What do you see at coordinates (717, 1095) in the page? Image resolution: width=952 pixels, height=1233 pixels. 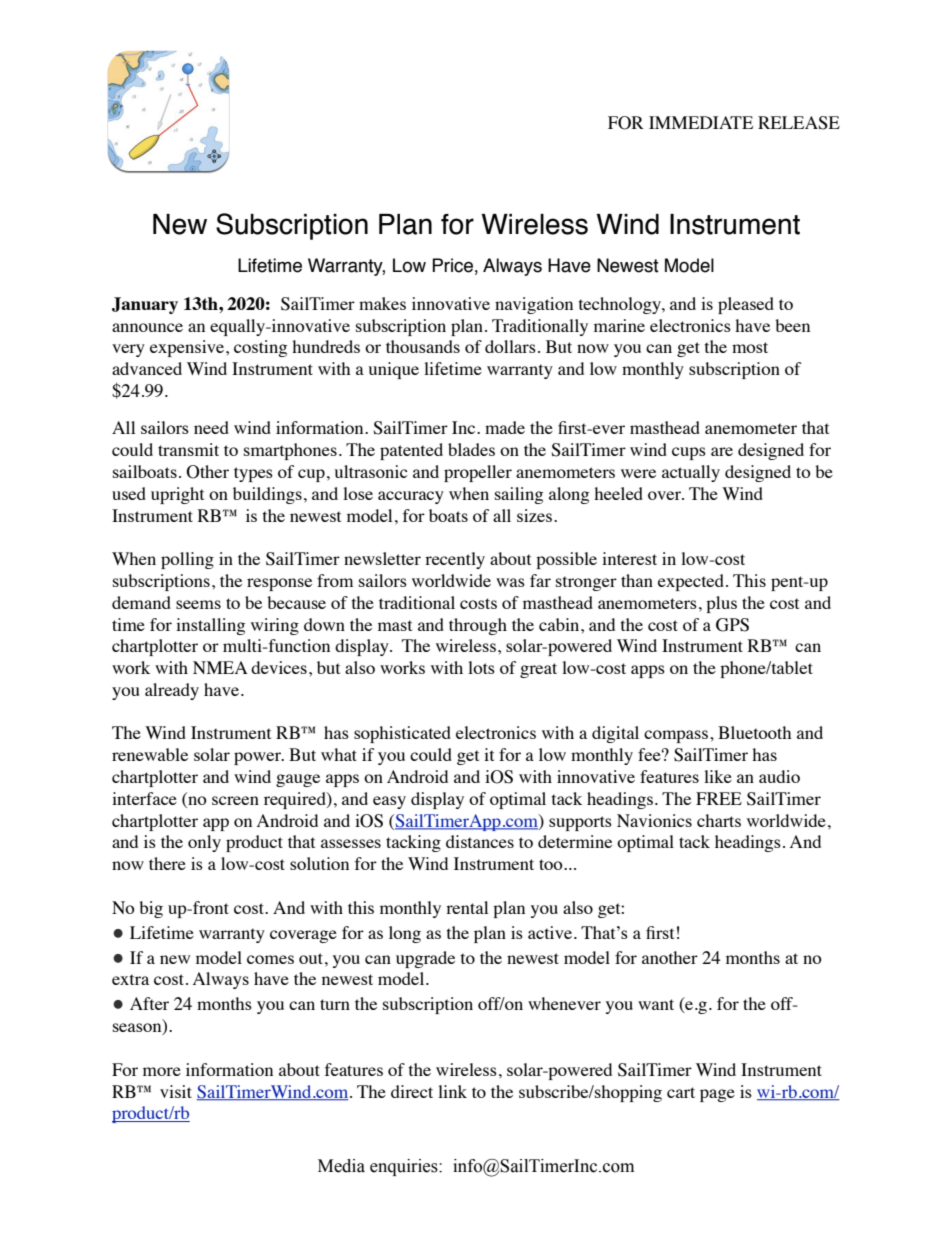 I see `page` at bounding box center [717, 1095].
